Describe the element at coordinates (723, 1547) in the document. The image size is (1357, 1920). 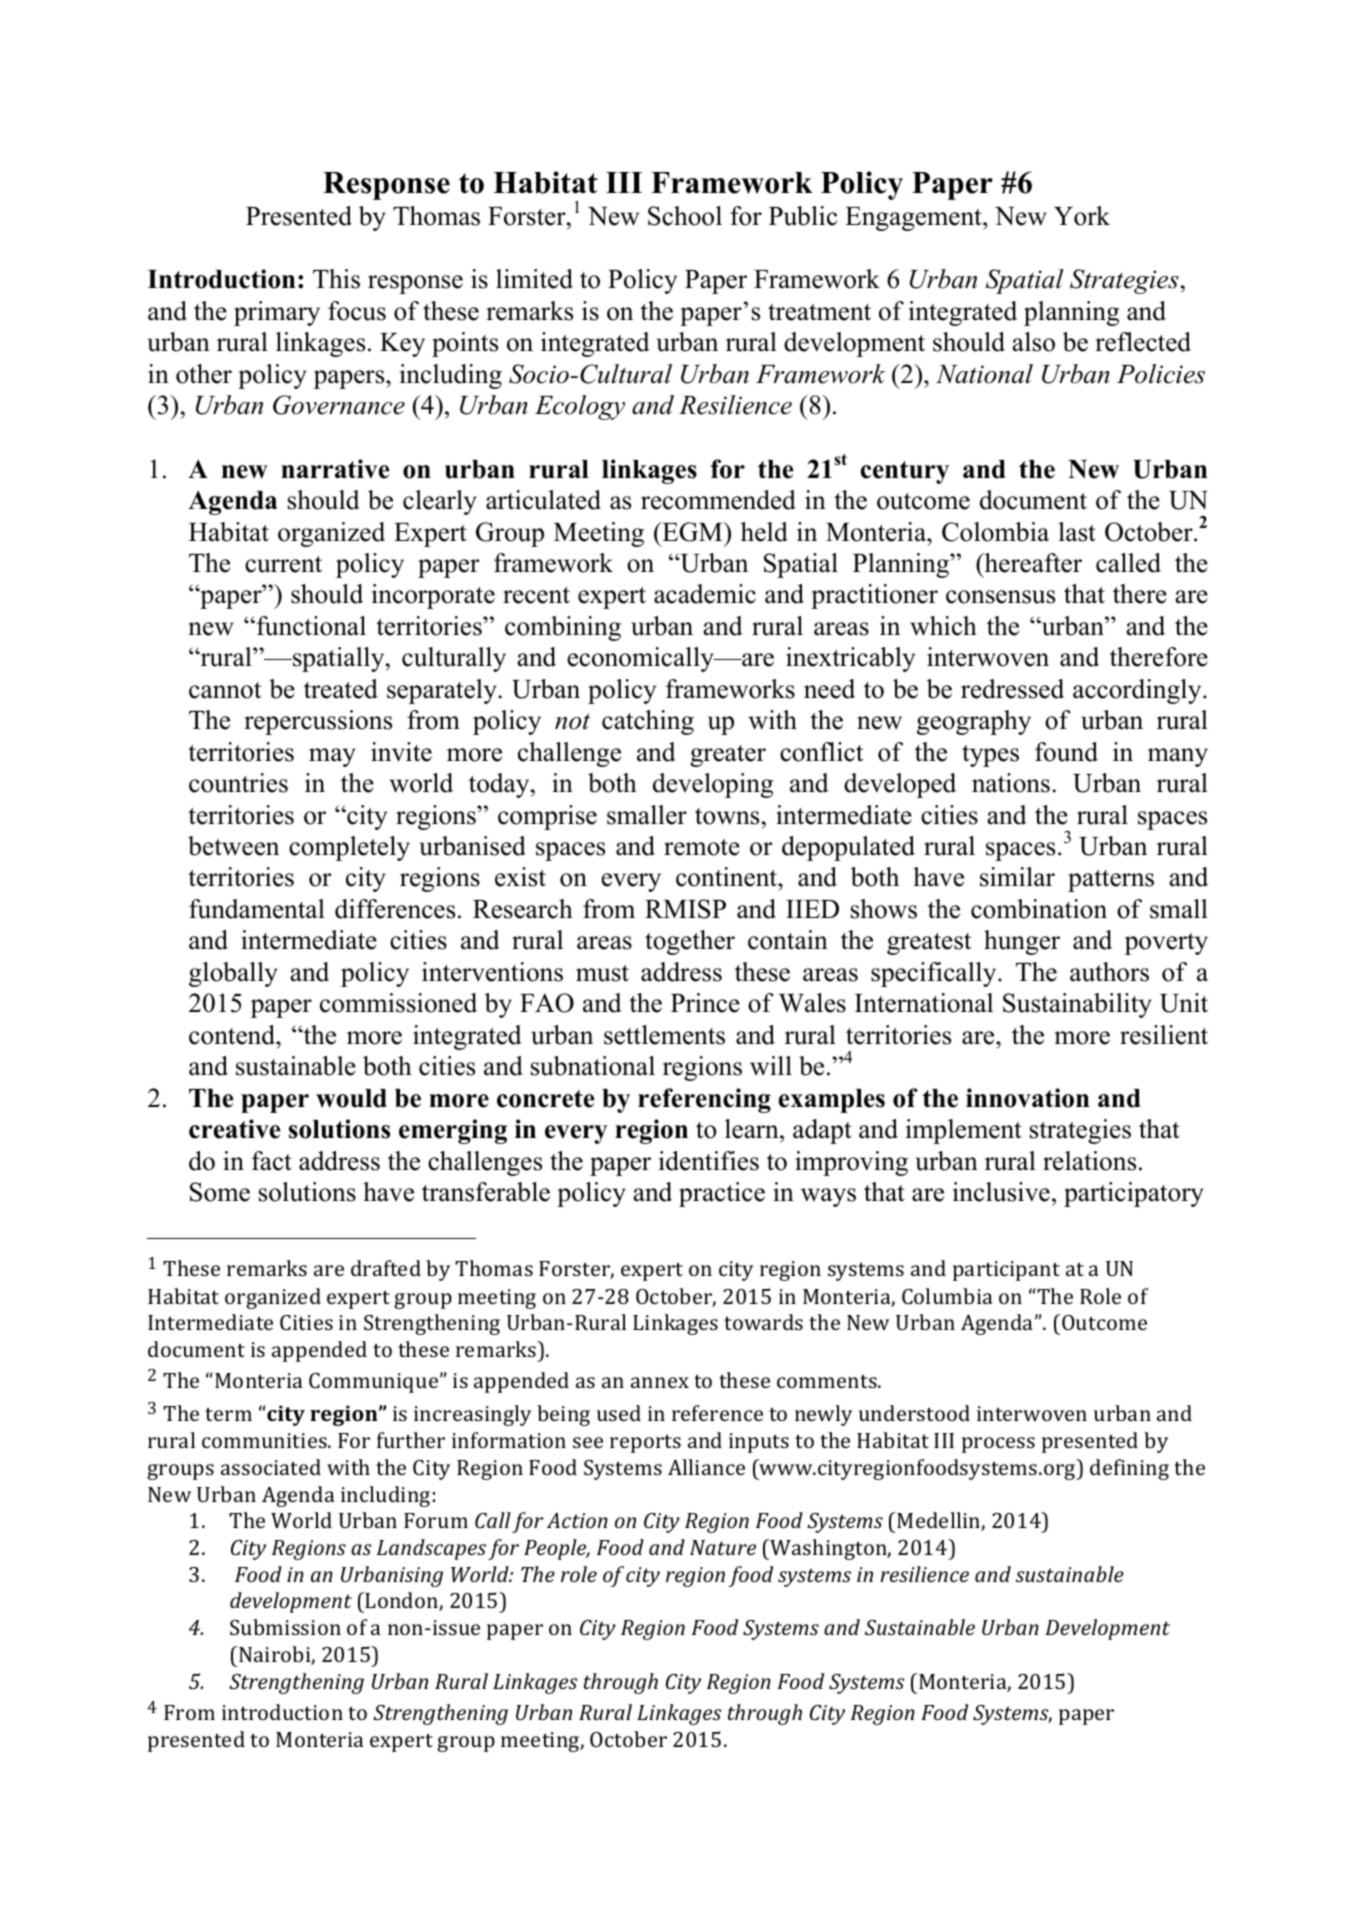
I see `Nature` at that location.
